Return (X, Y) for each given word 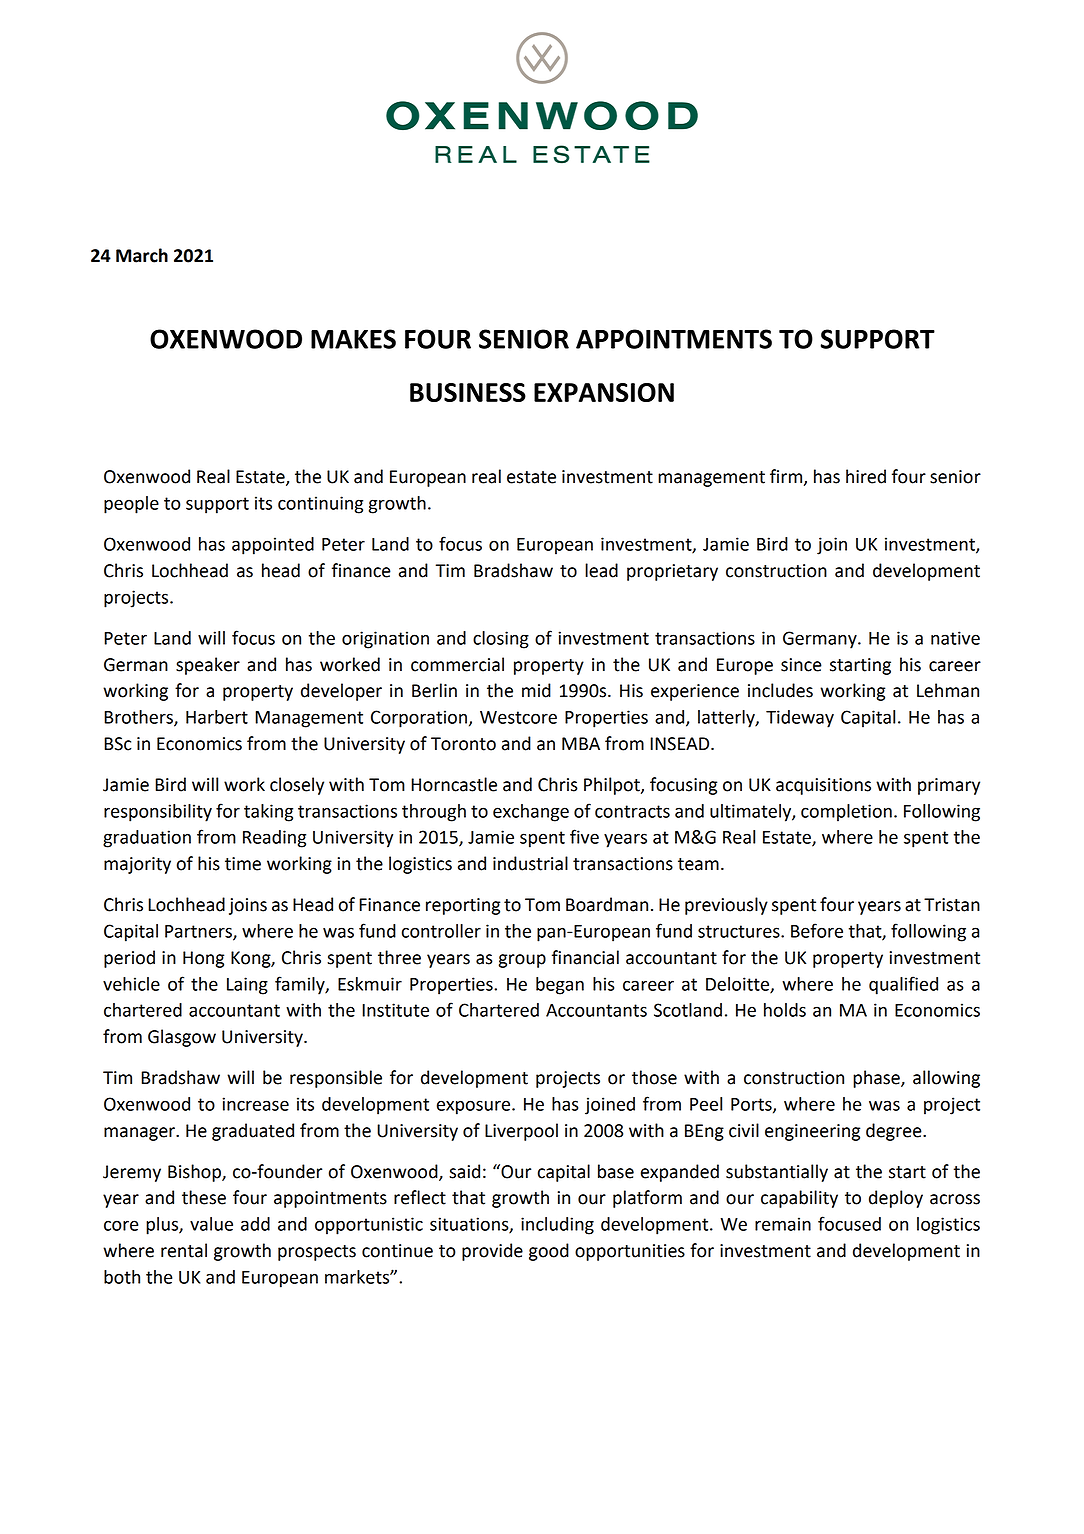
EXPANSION (604, 392)
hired (866, 476)
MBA (581, 743)
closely (297, 786)
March (142, 255)
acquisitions (823, 786)
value (211, 1224)
